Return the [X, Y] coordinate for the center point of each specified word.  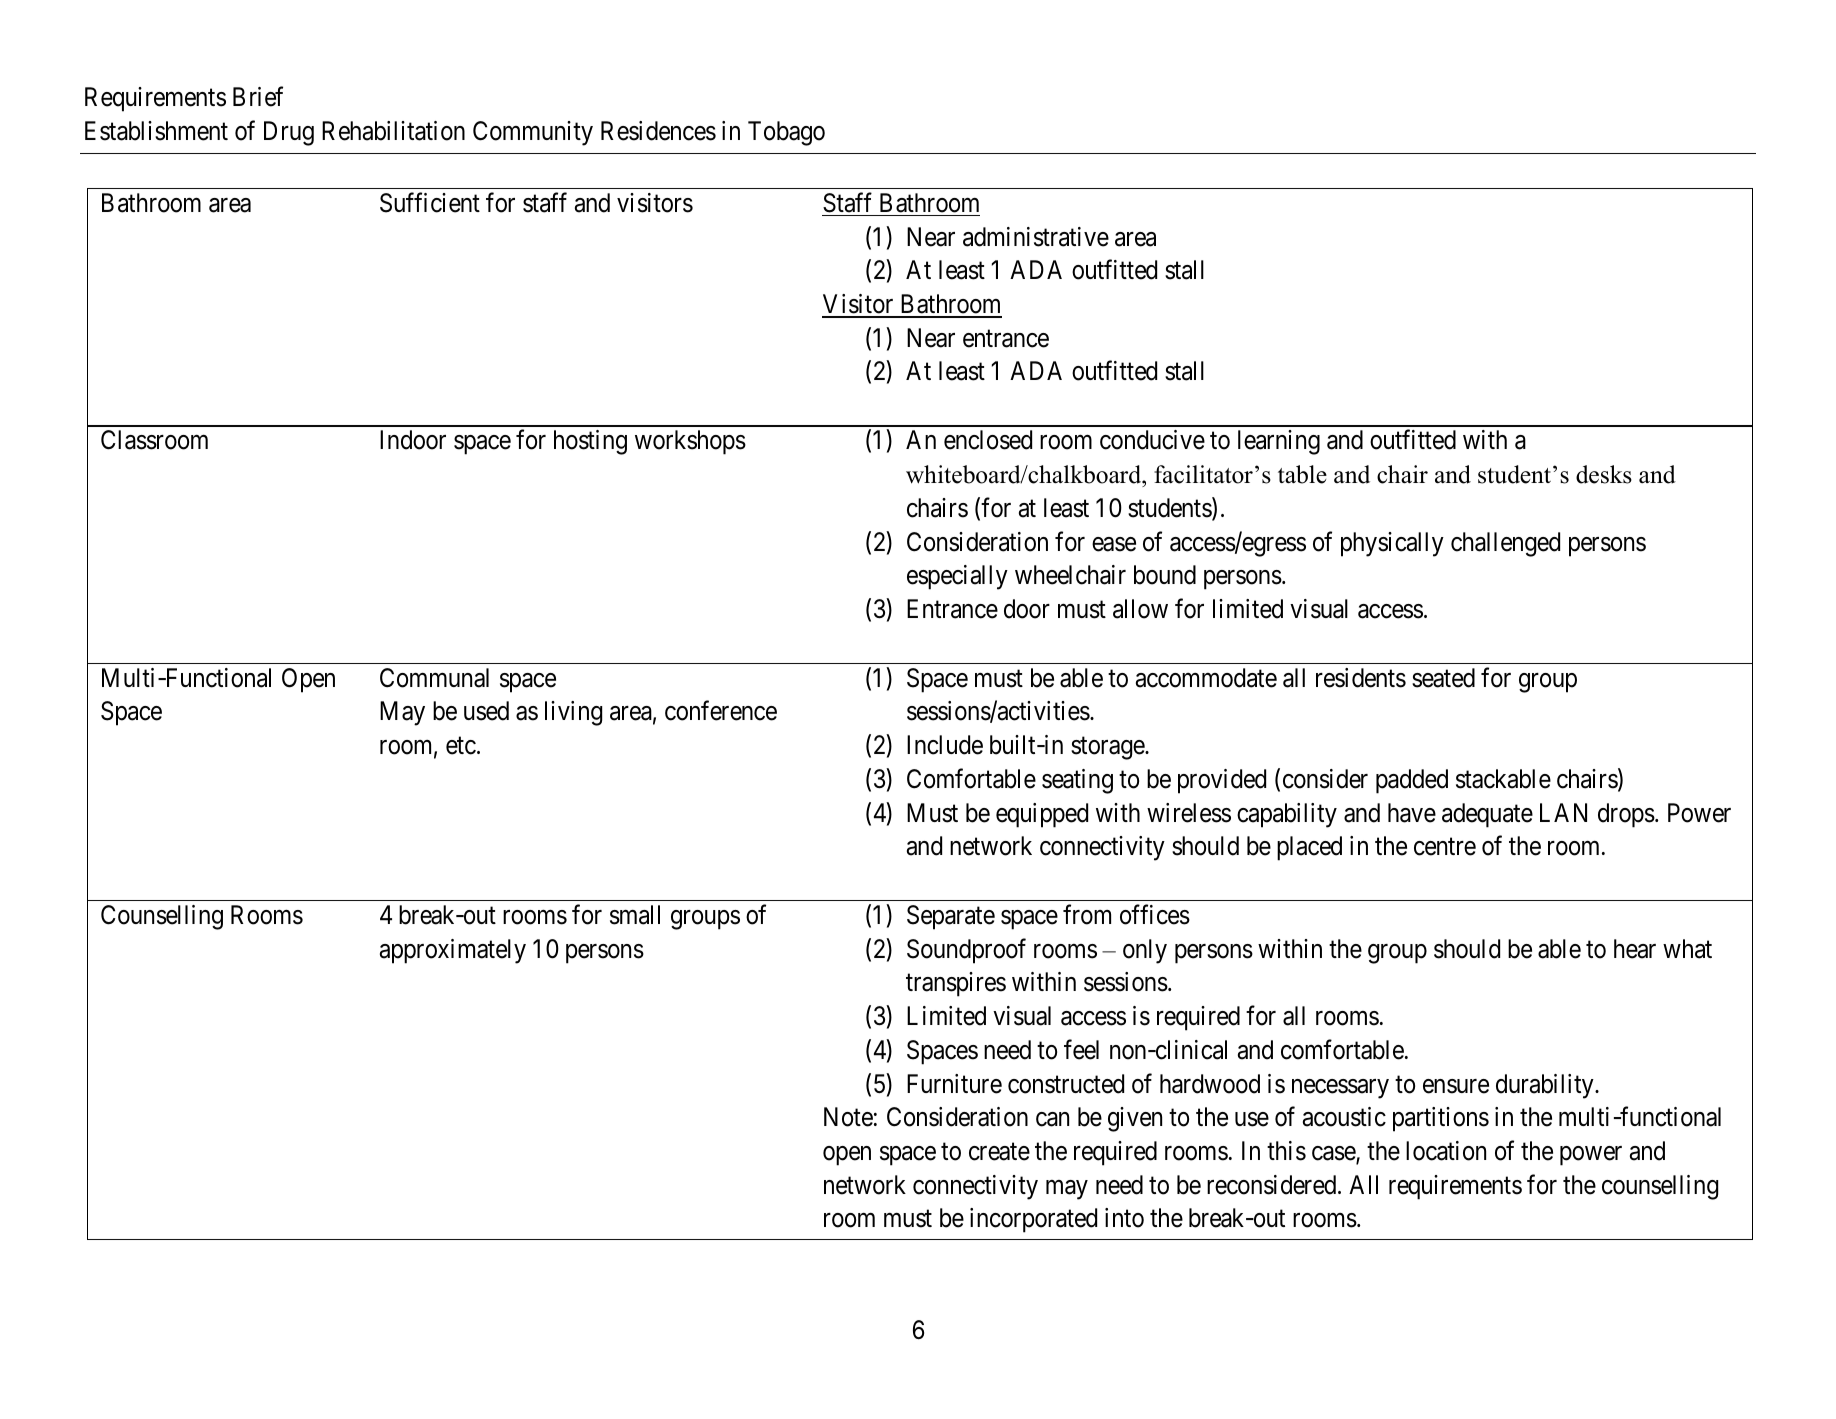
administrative [1036, 237]
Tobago [786, 133]
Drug [289, 133]
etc [461, 746]
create [999, 1152]
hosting [590, 442]
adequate [1487, 815]
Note [848, 1117]
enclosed [988, 440]
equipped [1042, 815]
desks [1604, 474]
